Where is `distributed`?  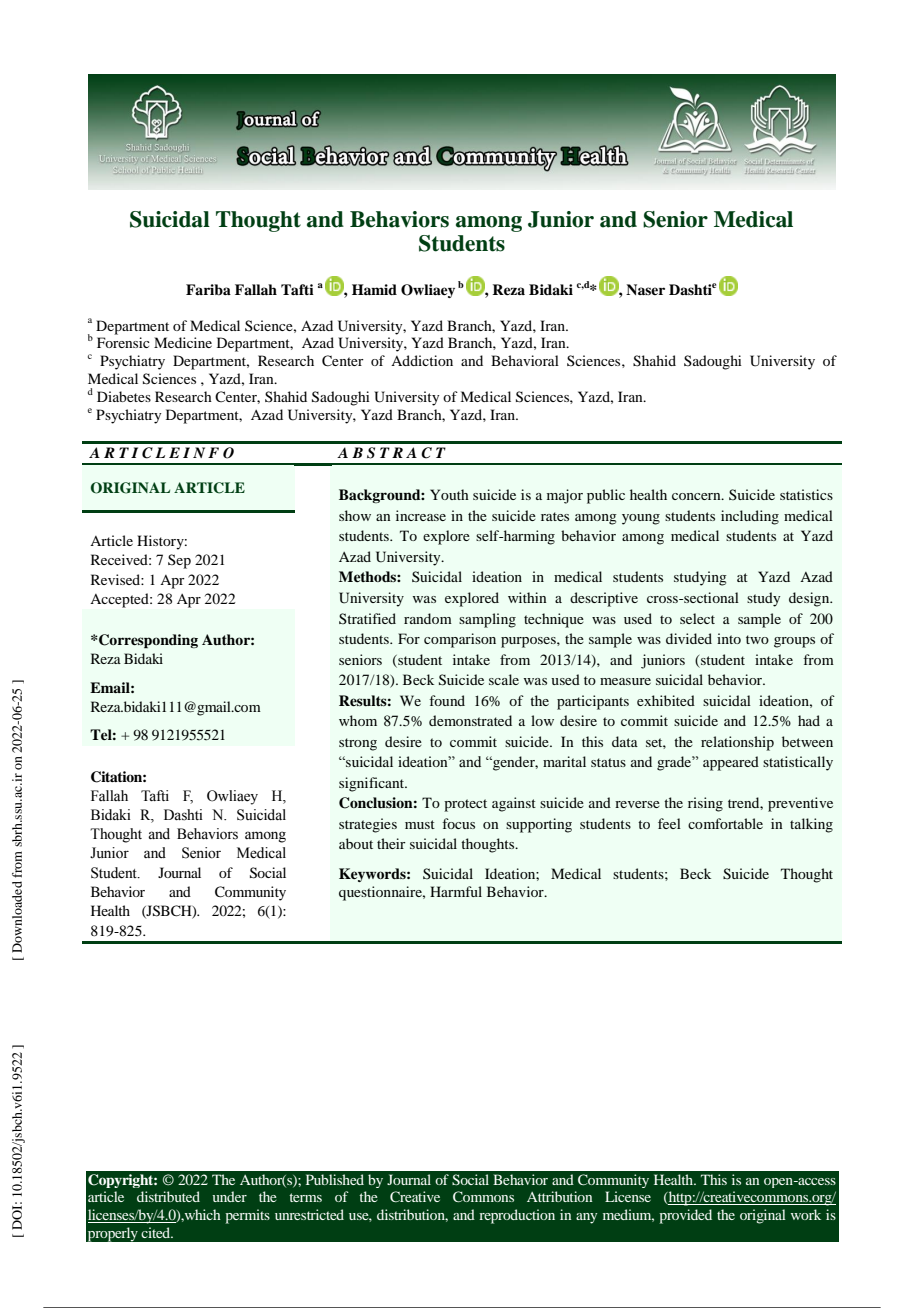 distributed is located at coordinates (168, 1196).
